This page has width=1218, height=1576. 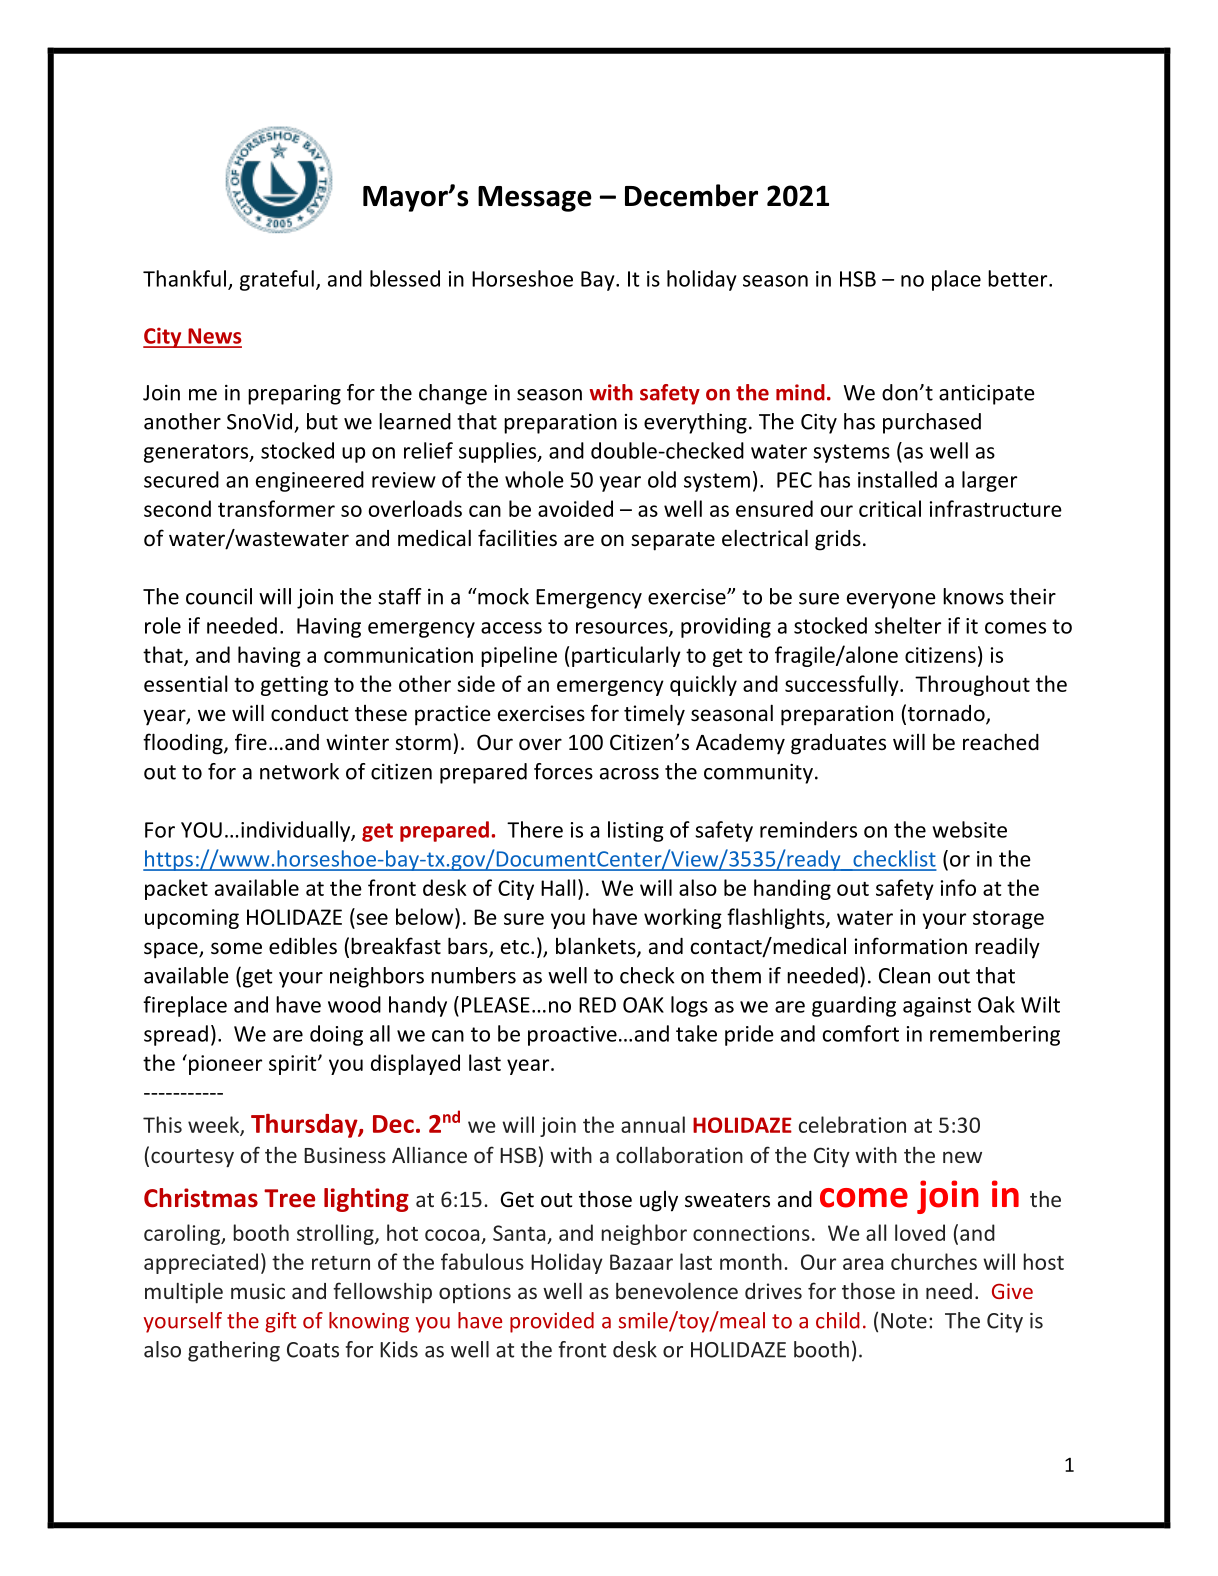 I want to click on against, so click(x=937, y=1007).
